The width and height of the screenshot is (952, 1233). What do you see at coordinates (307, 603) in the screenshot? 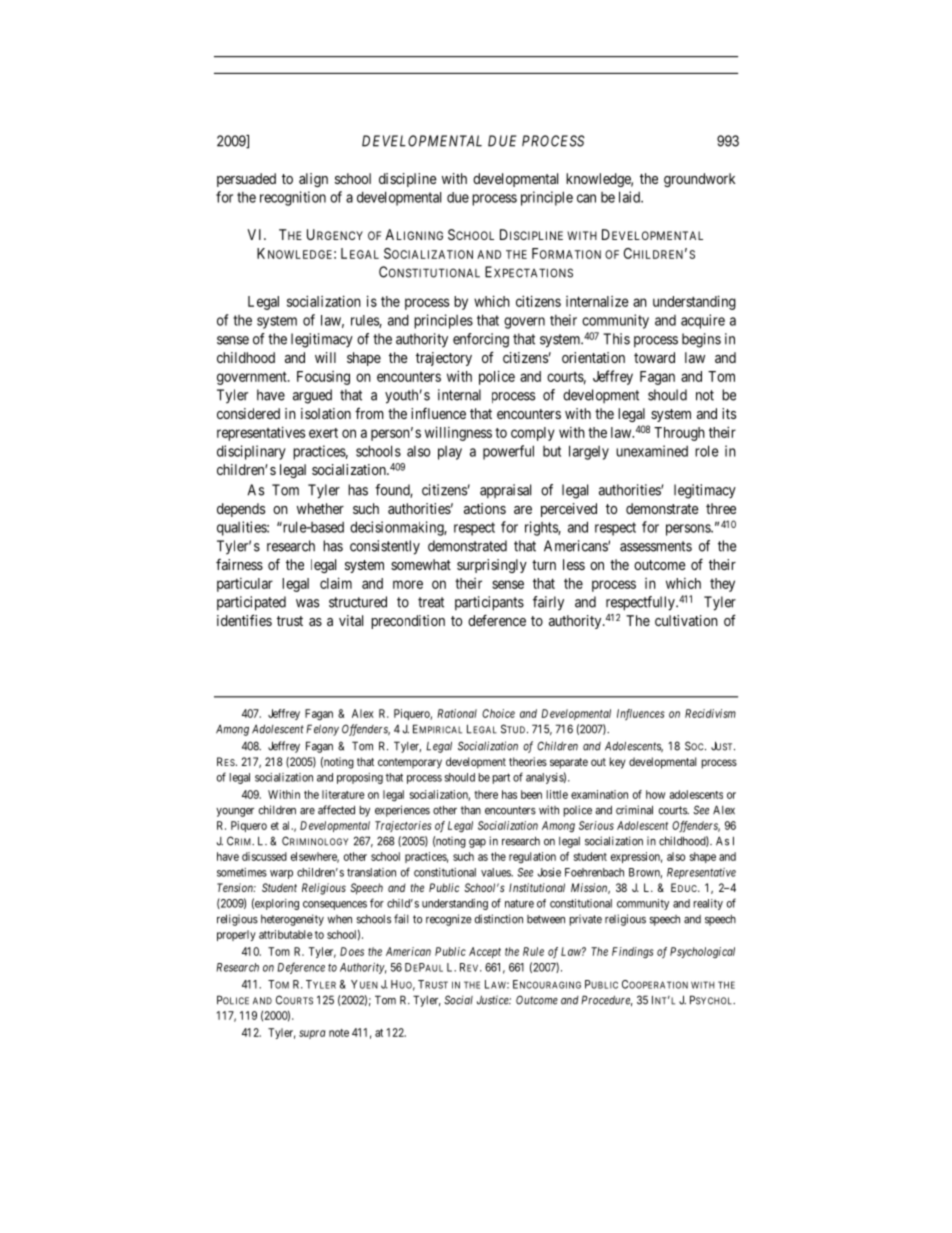
I see `was` at bounding box center [307, 603].
